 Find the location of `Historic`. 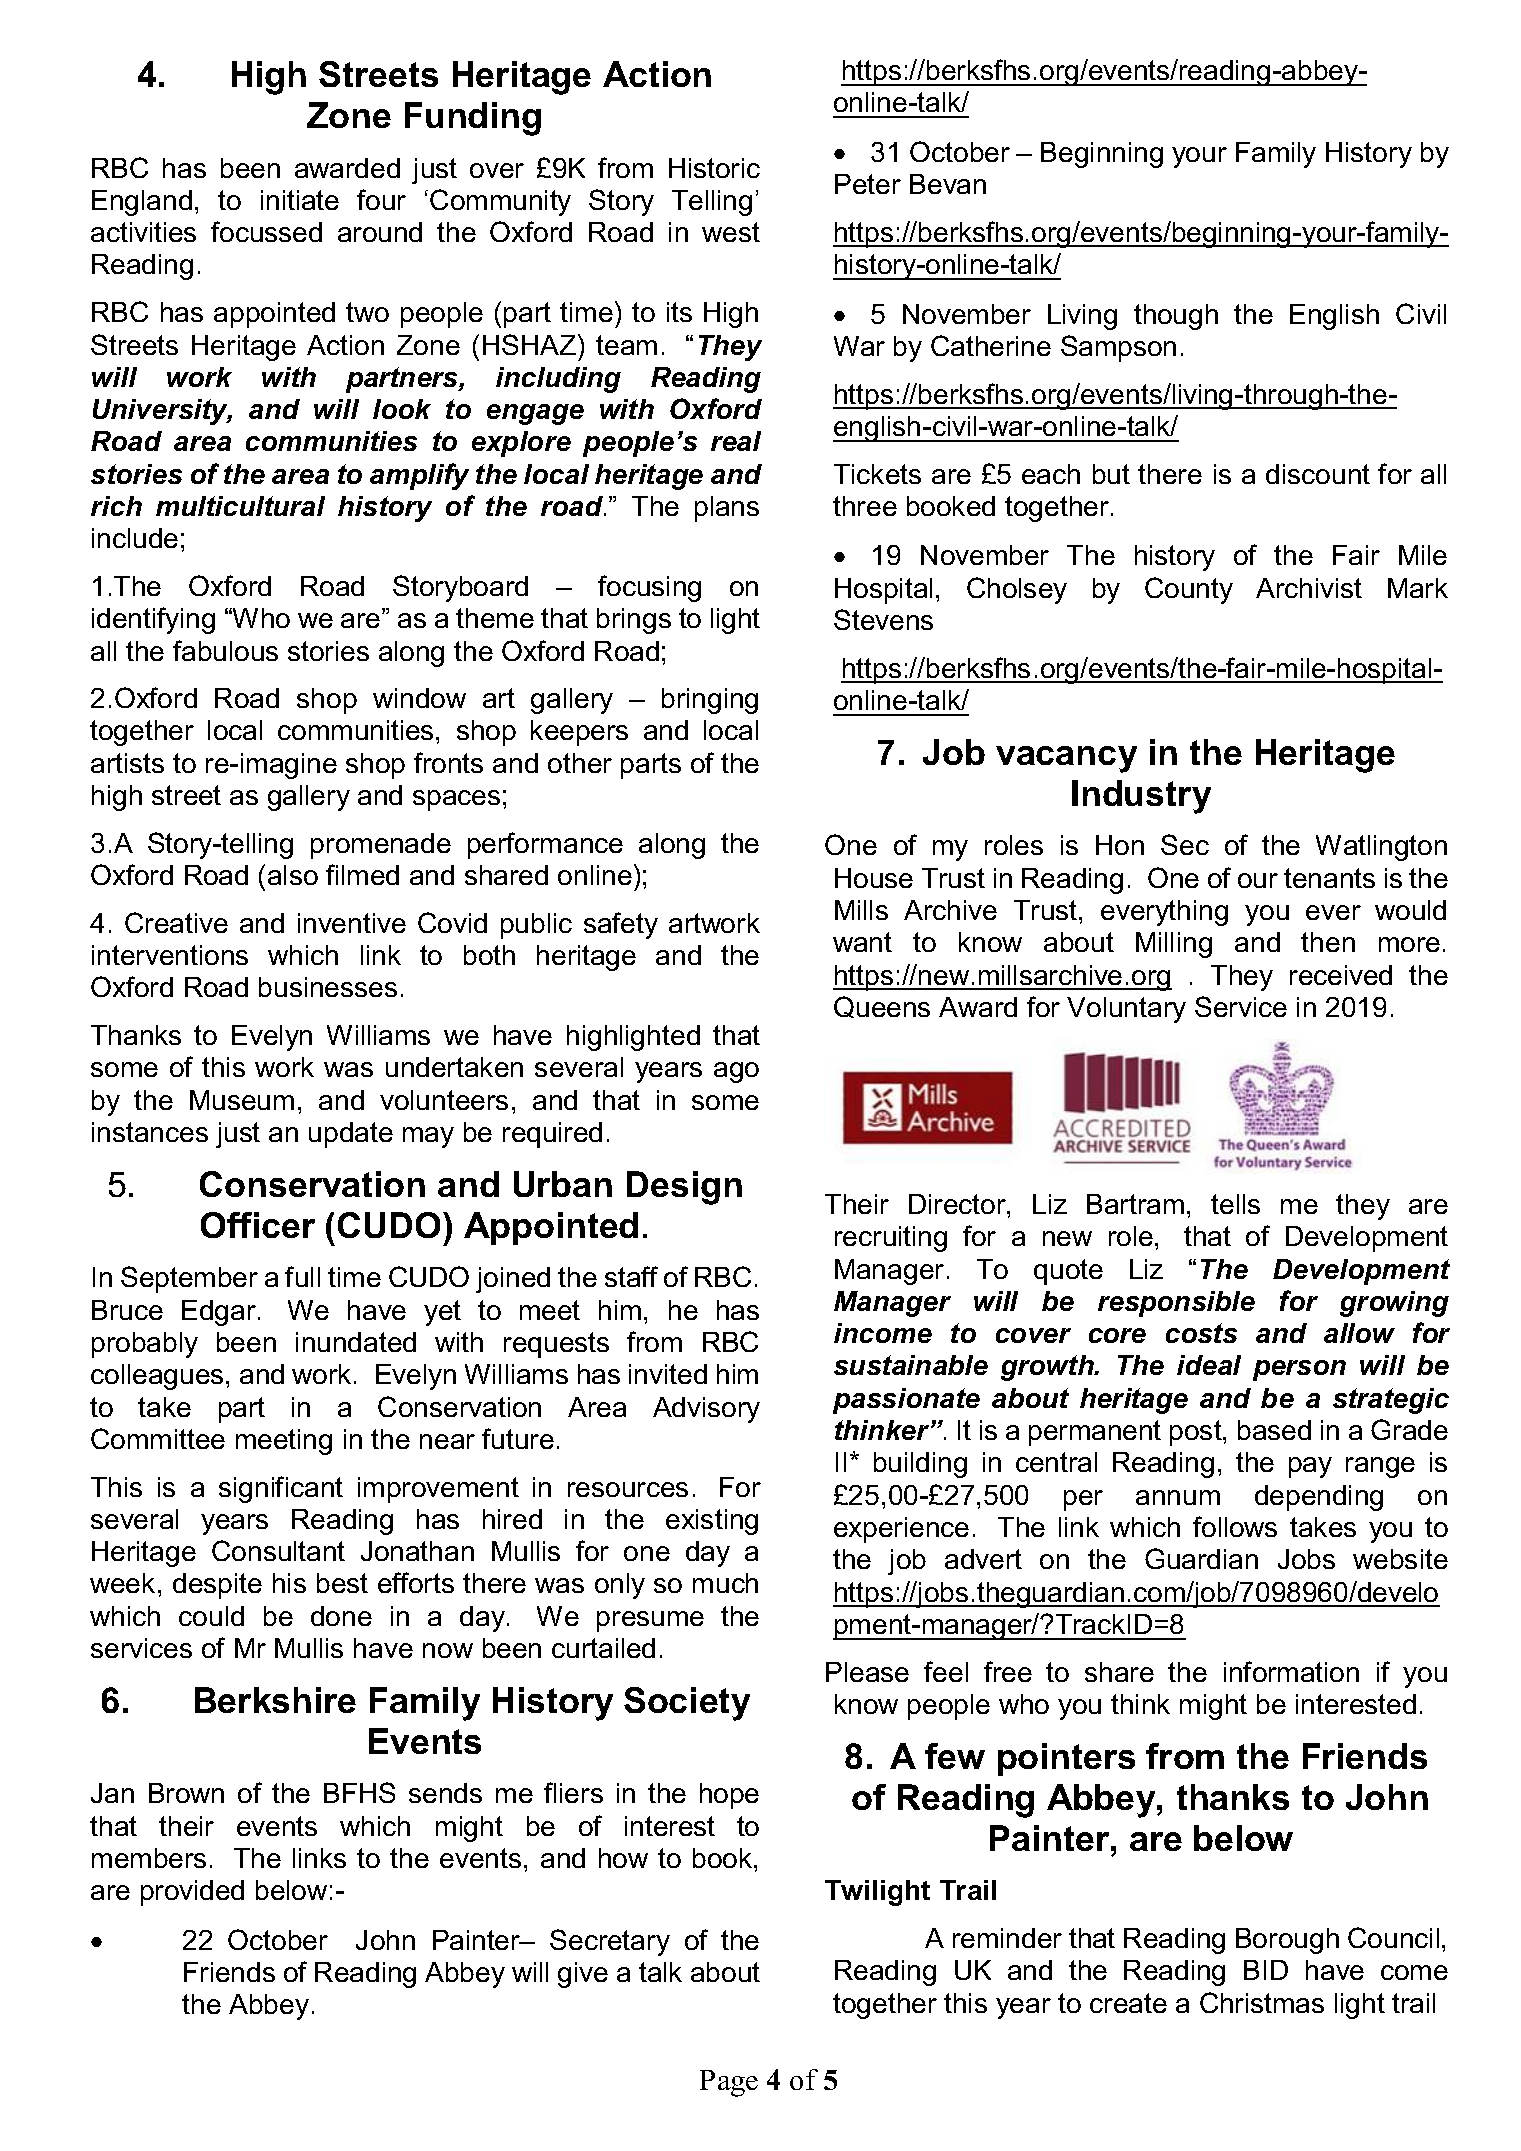

Historic is located at coordinates (714, 168).
